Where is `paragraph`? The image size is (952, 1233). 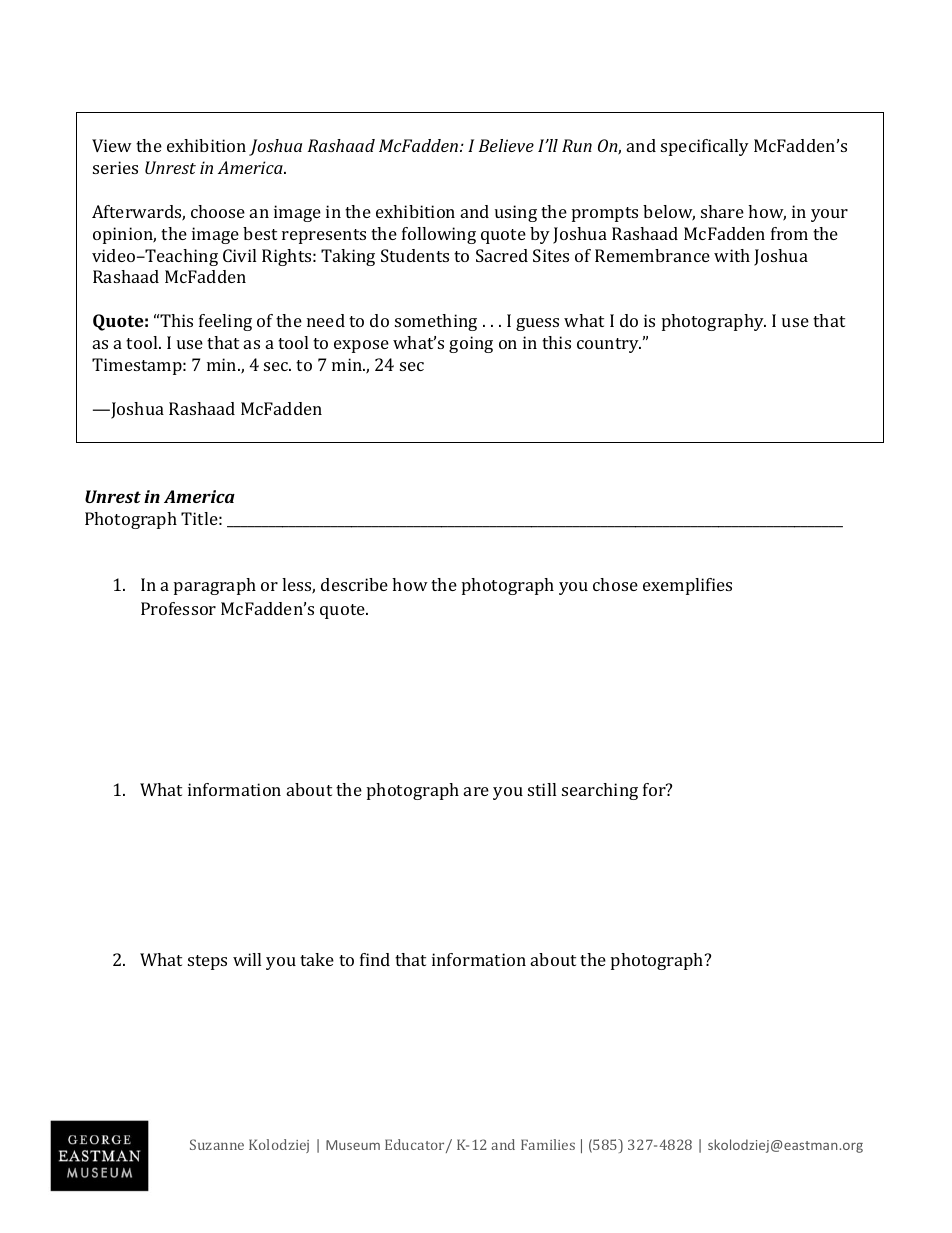 paragraph is located at coordinates (215, 586).
